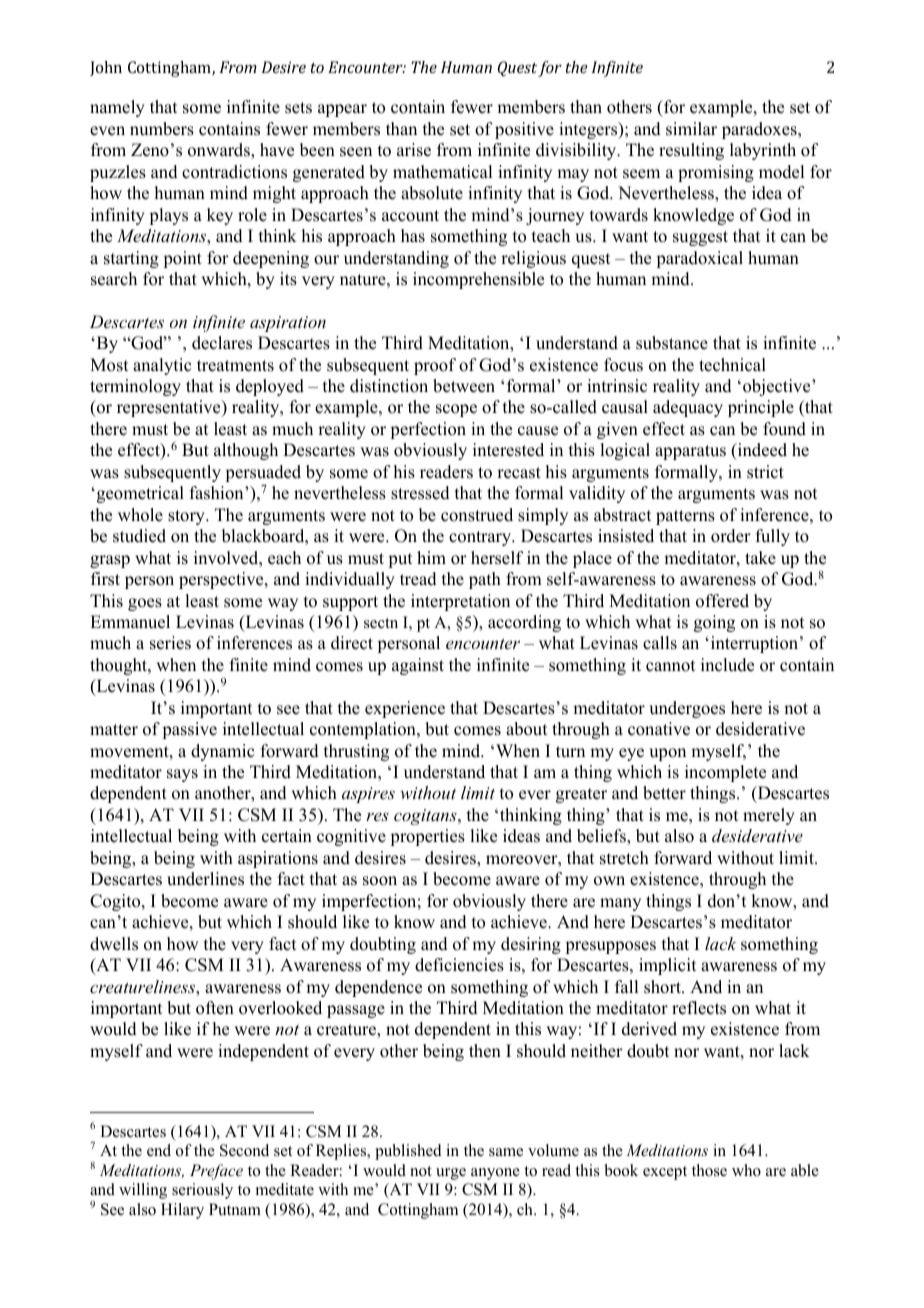 The image size is (924, 1308). Describe the element at coordinates (420, 493) in the page. I see `stressed` at that location.
